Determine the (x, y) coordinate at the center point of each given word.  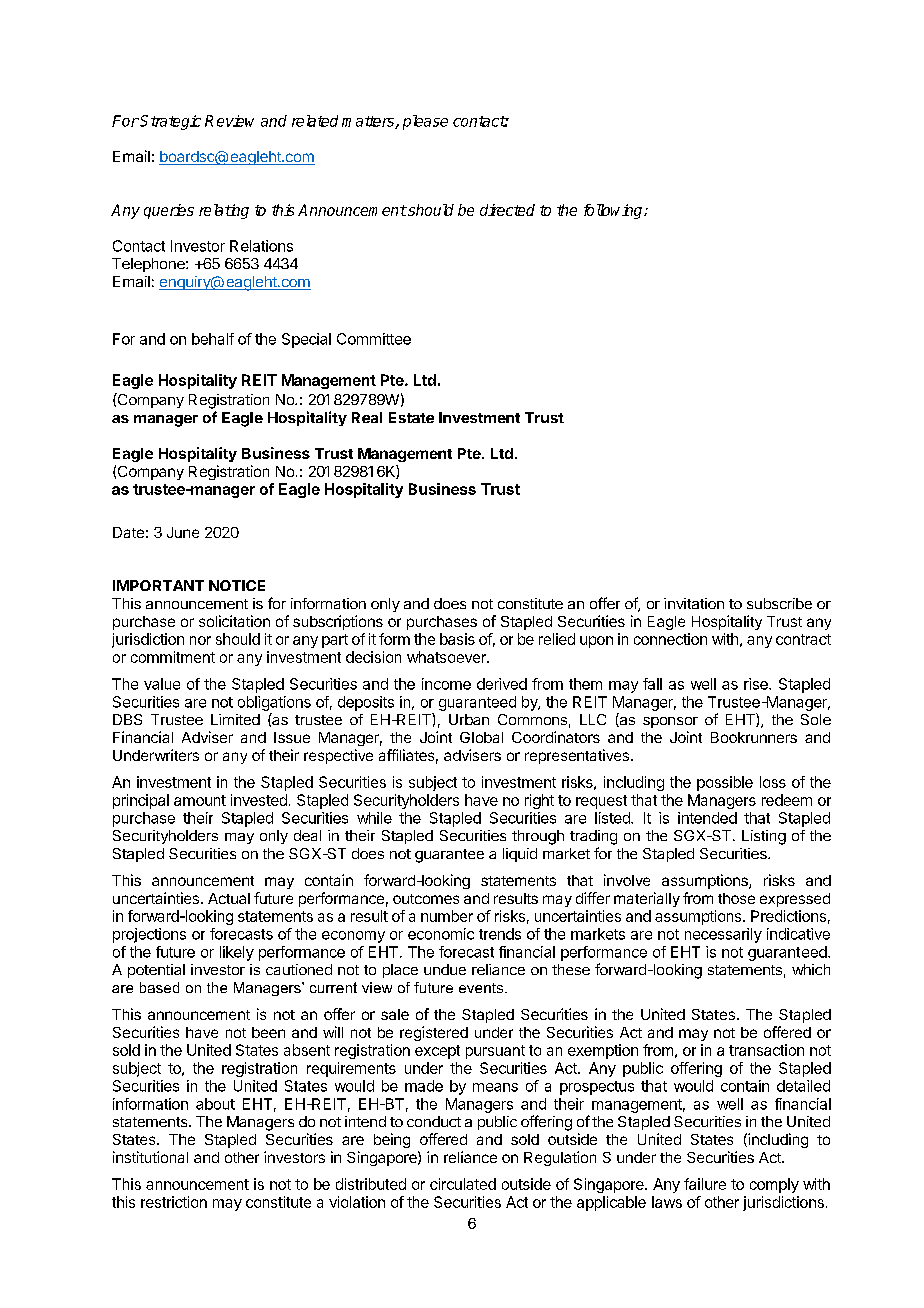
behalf (213, 339)
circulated (463, 1184)
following (614, 211)
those (736, 898)
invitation (694, 603)
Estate (411, 417)
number (447, 916)
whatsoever (447, 657)
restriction (174, 1202)
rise (757, 684)
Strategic (169, 122)
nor (200, 640)
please (425, 122)
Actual (229, 898)
